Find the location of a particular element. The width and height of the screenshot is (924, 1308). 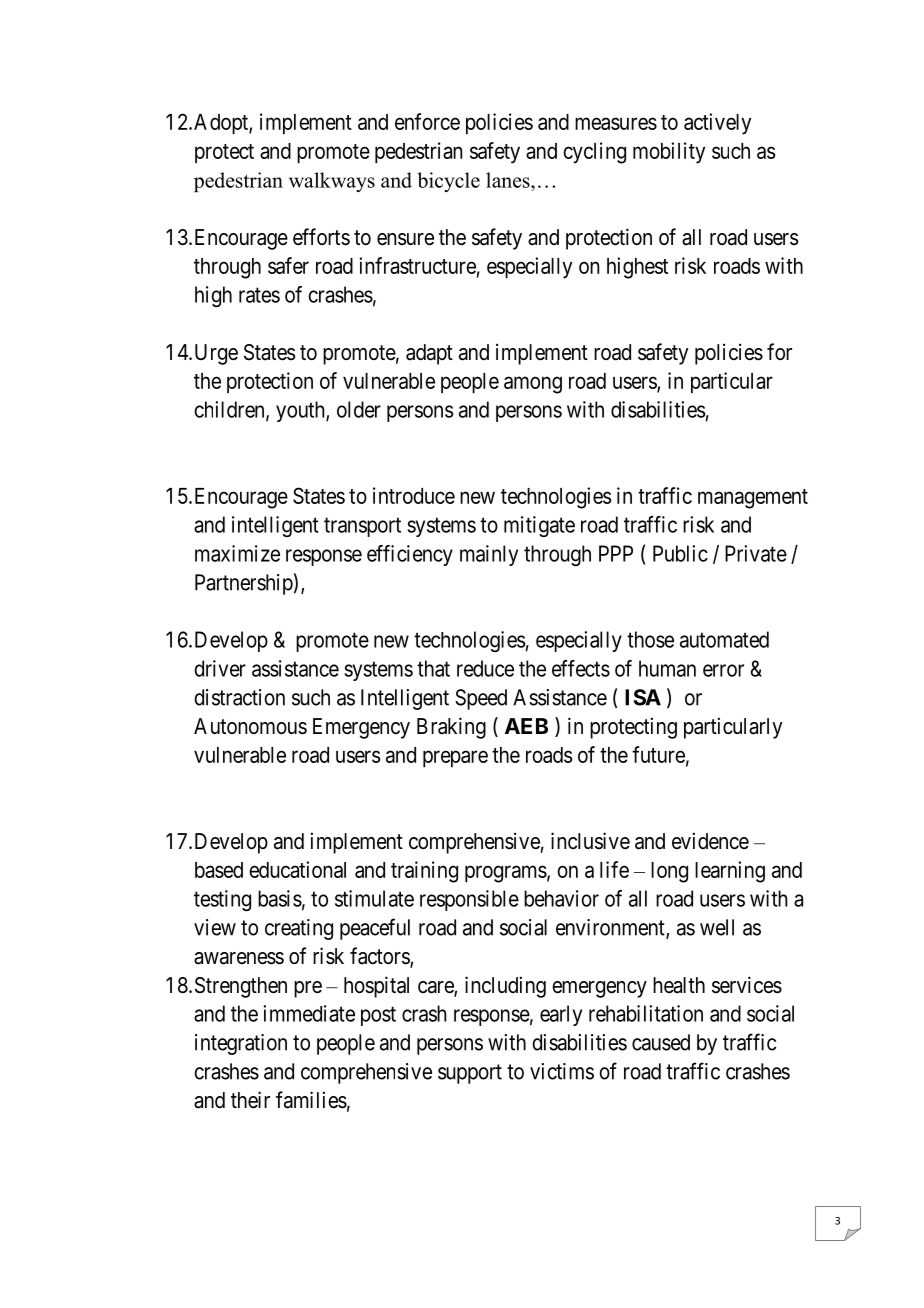

management is located at coordinates (753, 499).
